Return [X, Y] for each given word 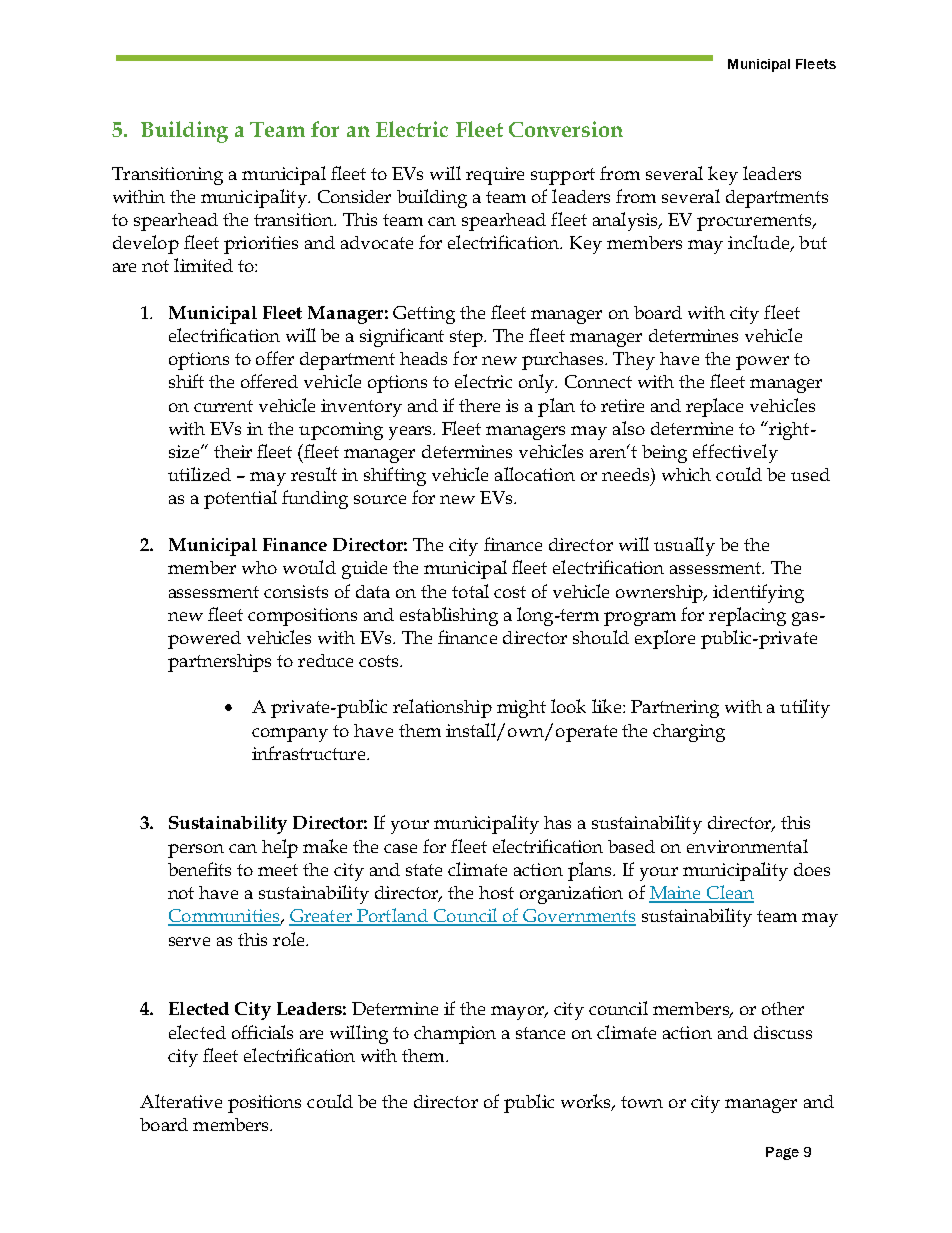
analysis [626, 221]
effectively [735, 453]
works [587, 1102]
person [196, 851]
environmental [747, 846]
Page [782, 1153]
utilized [199, 474]
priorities [261, 245]
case [400, 848]
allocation [535, 474]
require [495, 176]
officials [262, 1032]
